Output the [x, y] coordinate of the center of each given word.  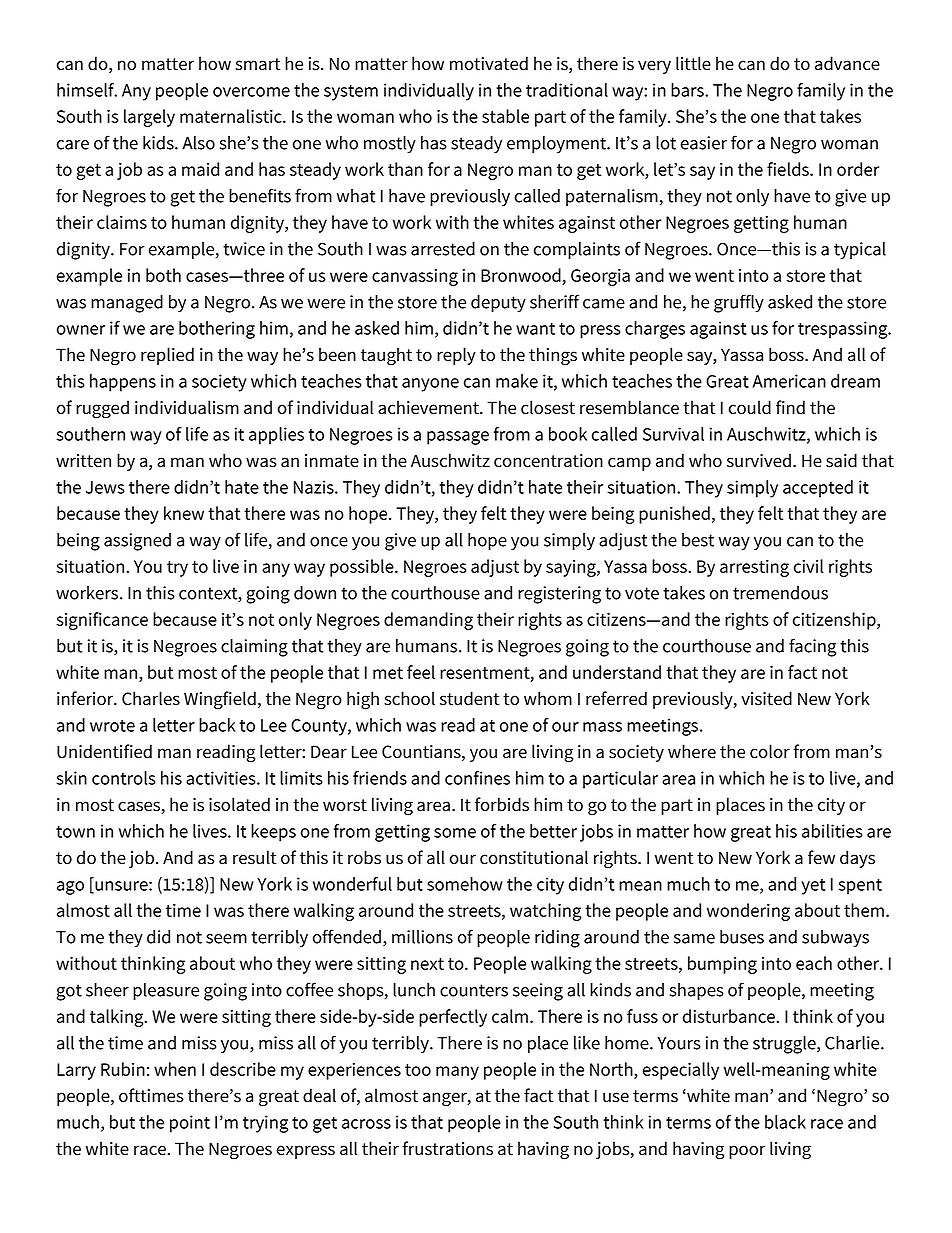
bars [688, 90]
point [190, 1124]
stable [505, 116]
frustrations [447, 1148]
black [785, 1122]
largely [149, 118]
